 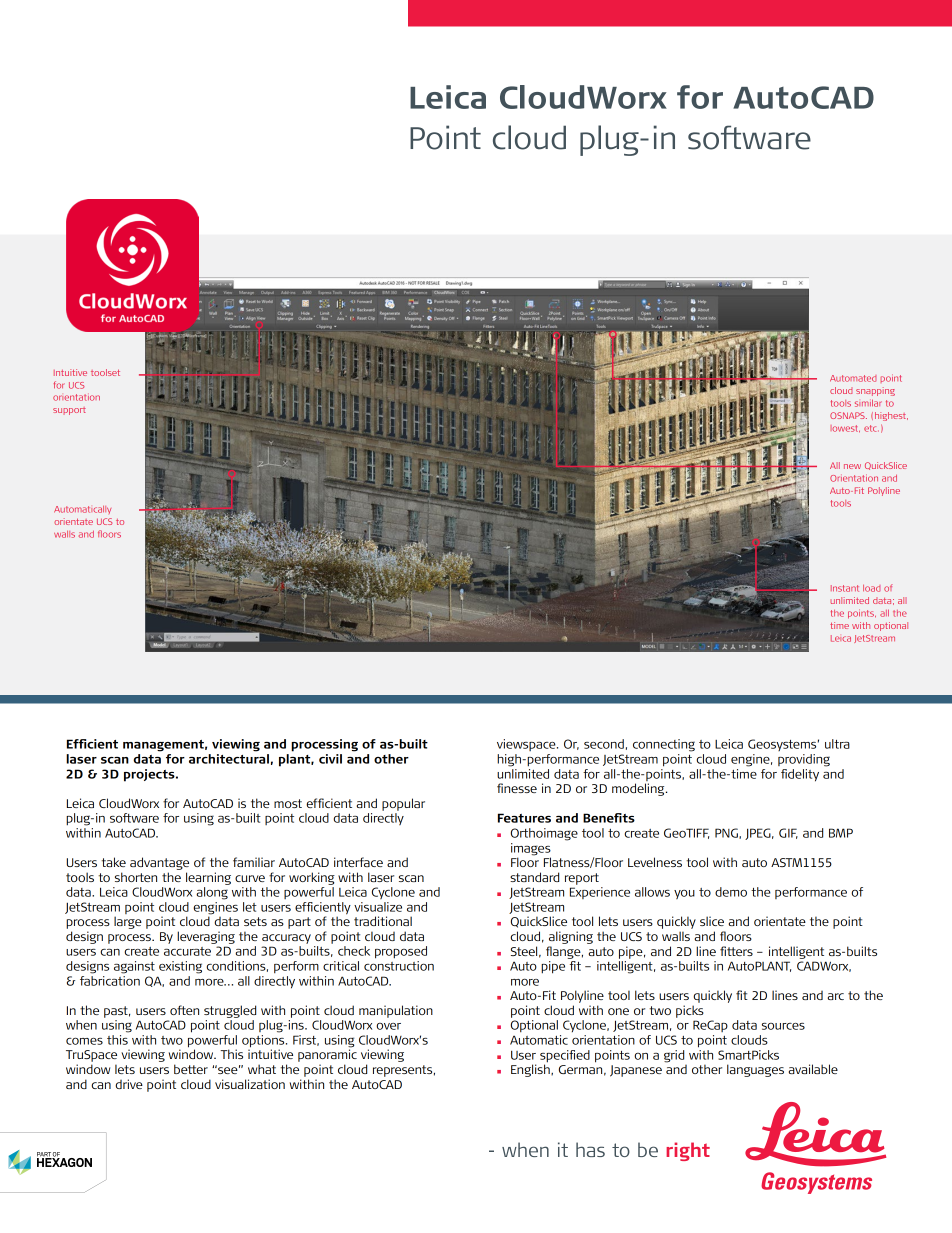 I want to click on similar, so click(x=868, y=403).
